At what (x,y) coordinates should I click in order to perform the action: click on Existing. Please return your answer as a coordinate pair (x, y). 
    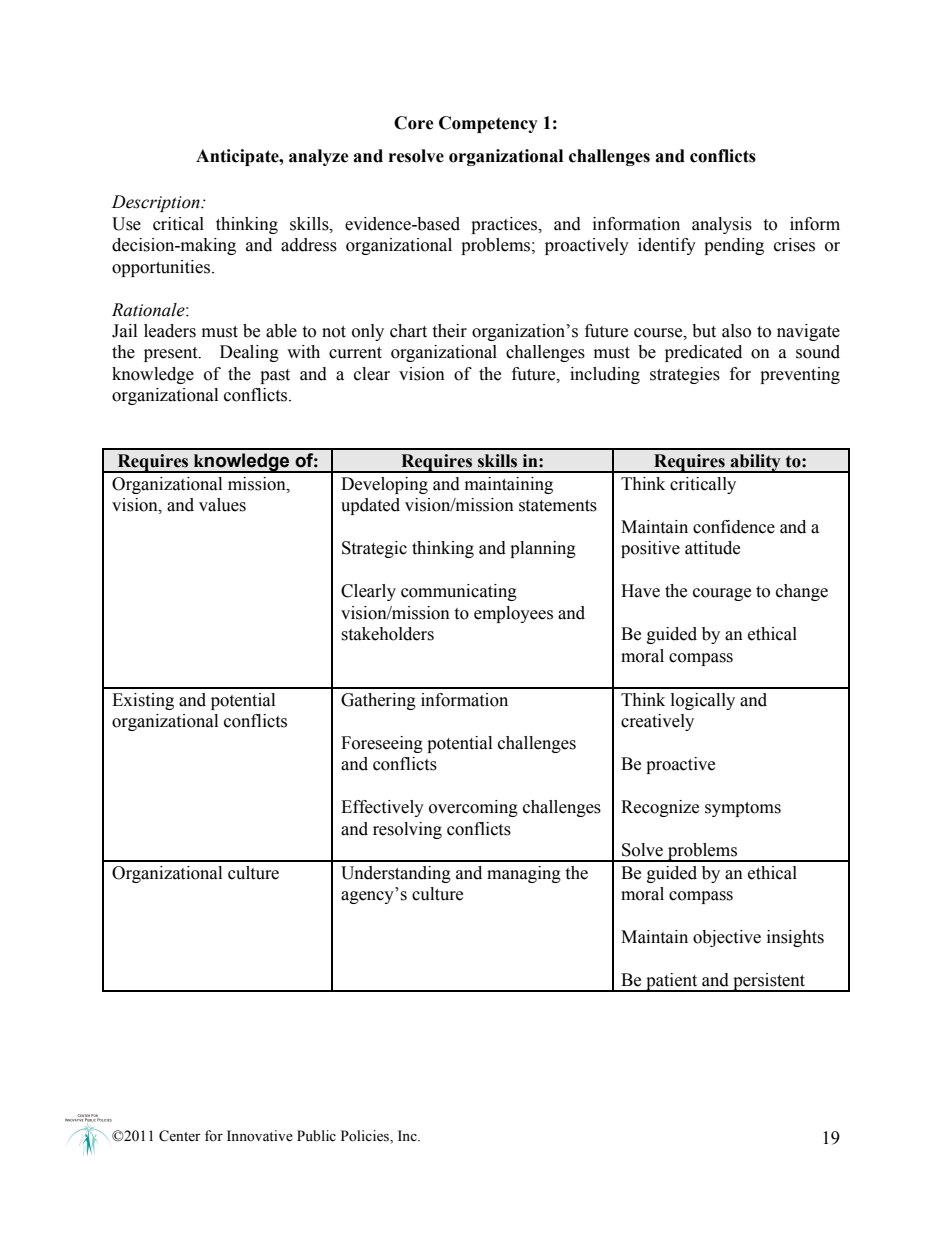
    Looking at the image, I should click on (143, 701).
